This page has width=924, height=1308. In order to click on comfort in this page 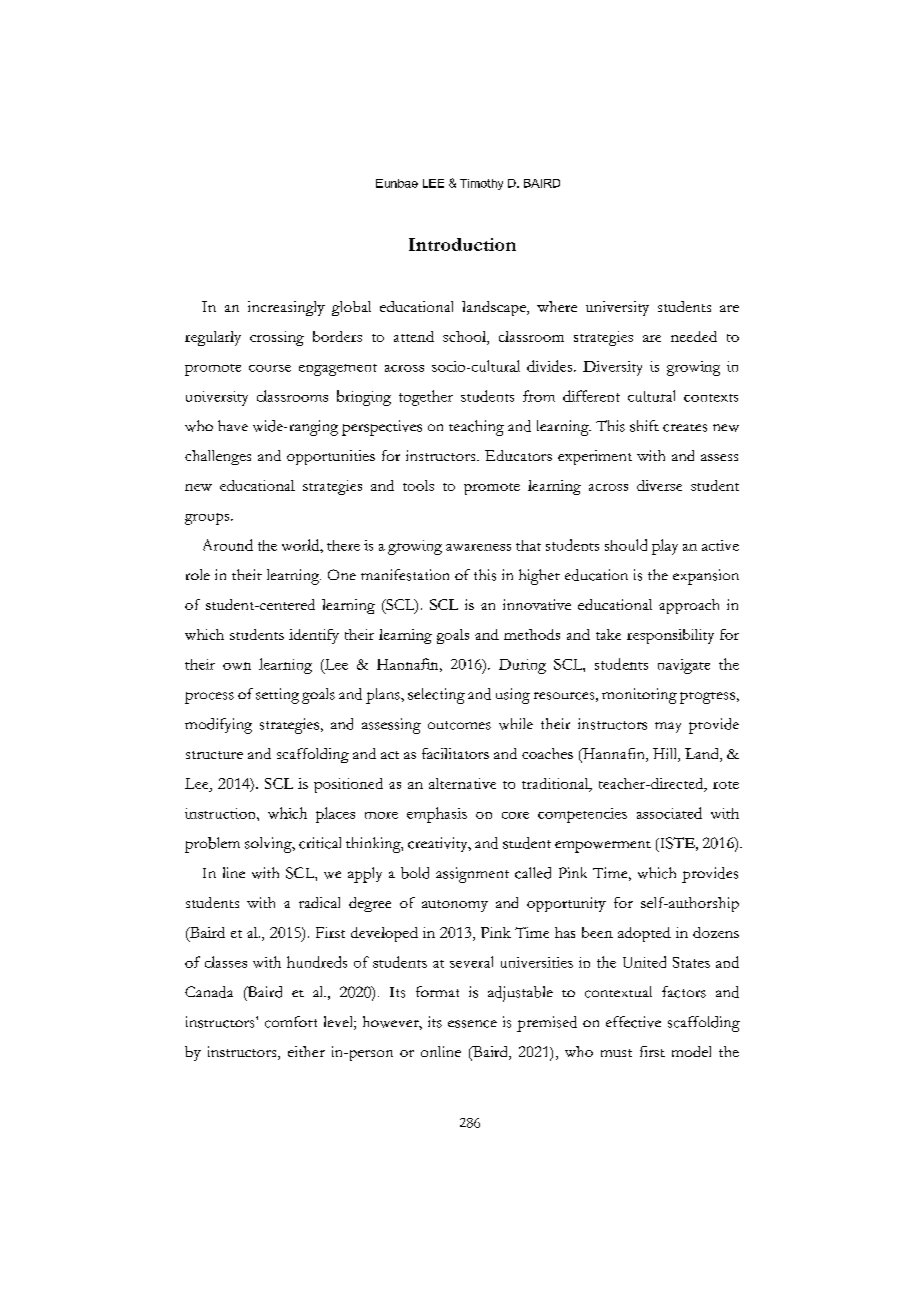, I will do `click(291, 1022)`.
